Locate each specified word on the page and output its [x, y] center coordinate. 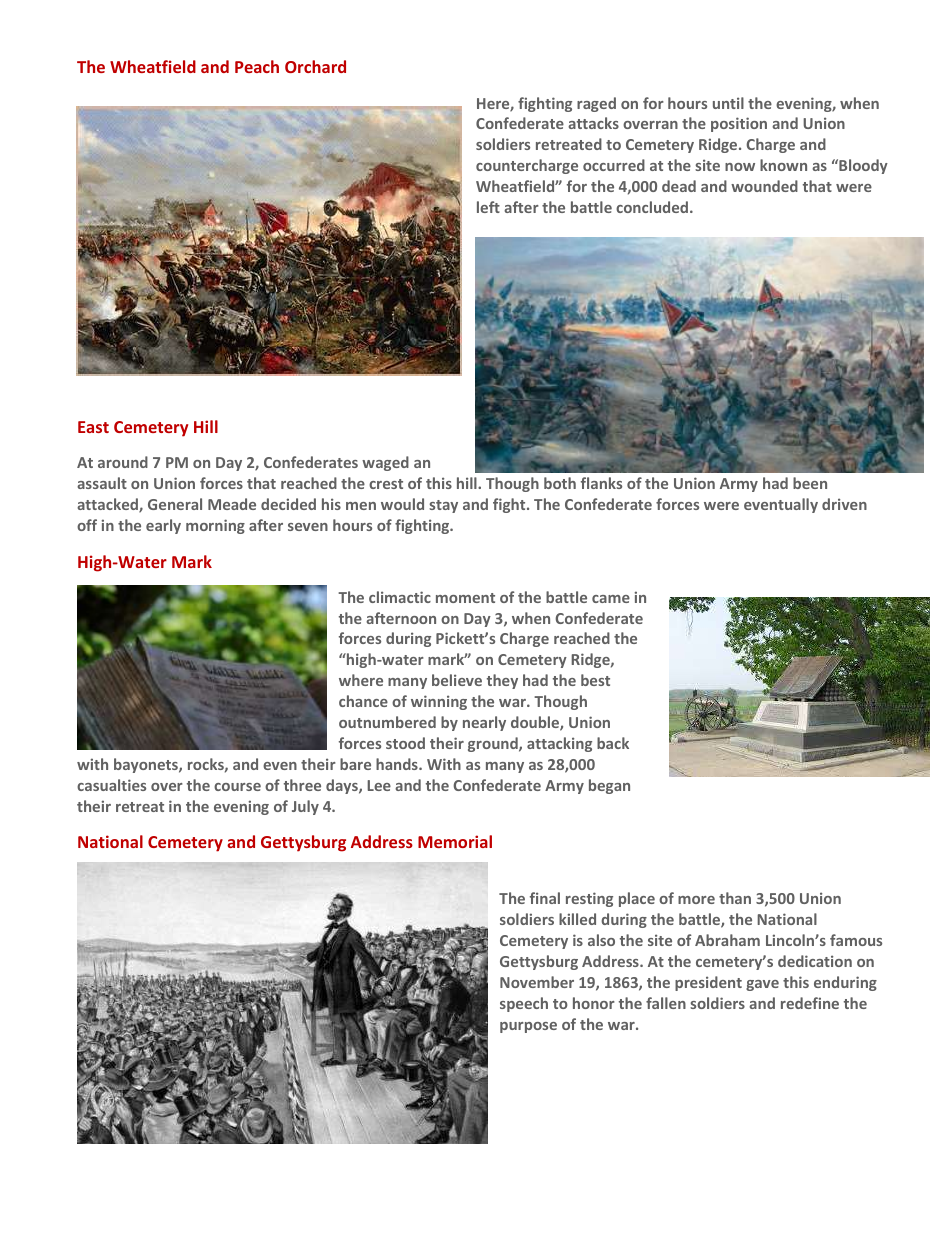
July [305, 807]
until [728, 103]
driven [844, 504]
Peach [257, 66]
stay [443, 506]
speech [524, 1004]
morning [215, 526]
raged [596, 104]
